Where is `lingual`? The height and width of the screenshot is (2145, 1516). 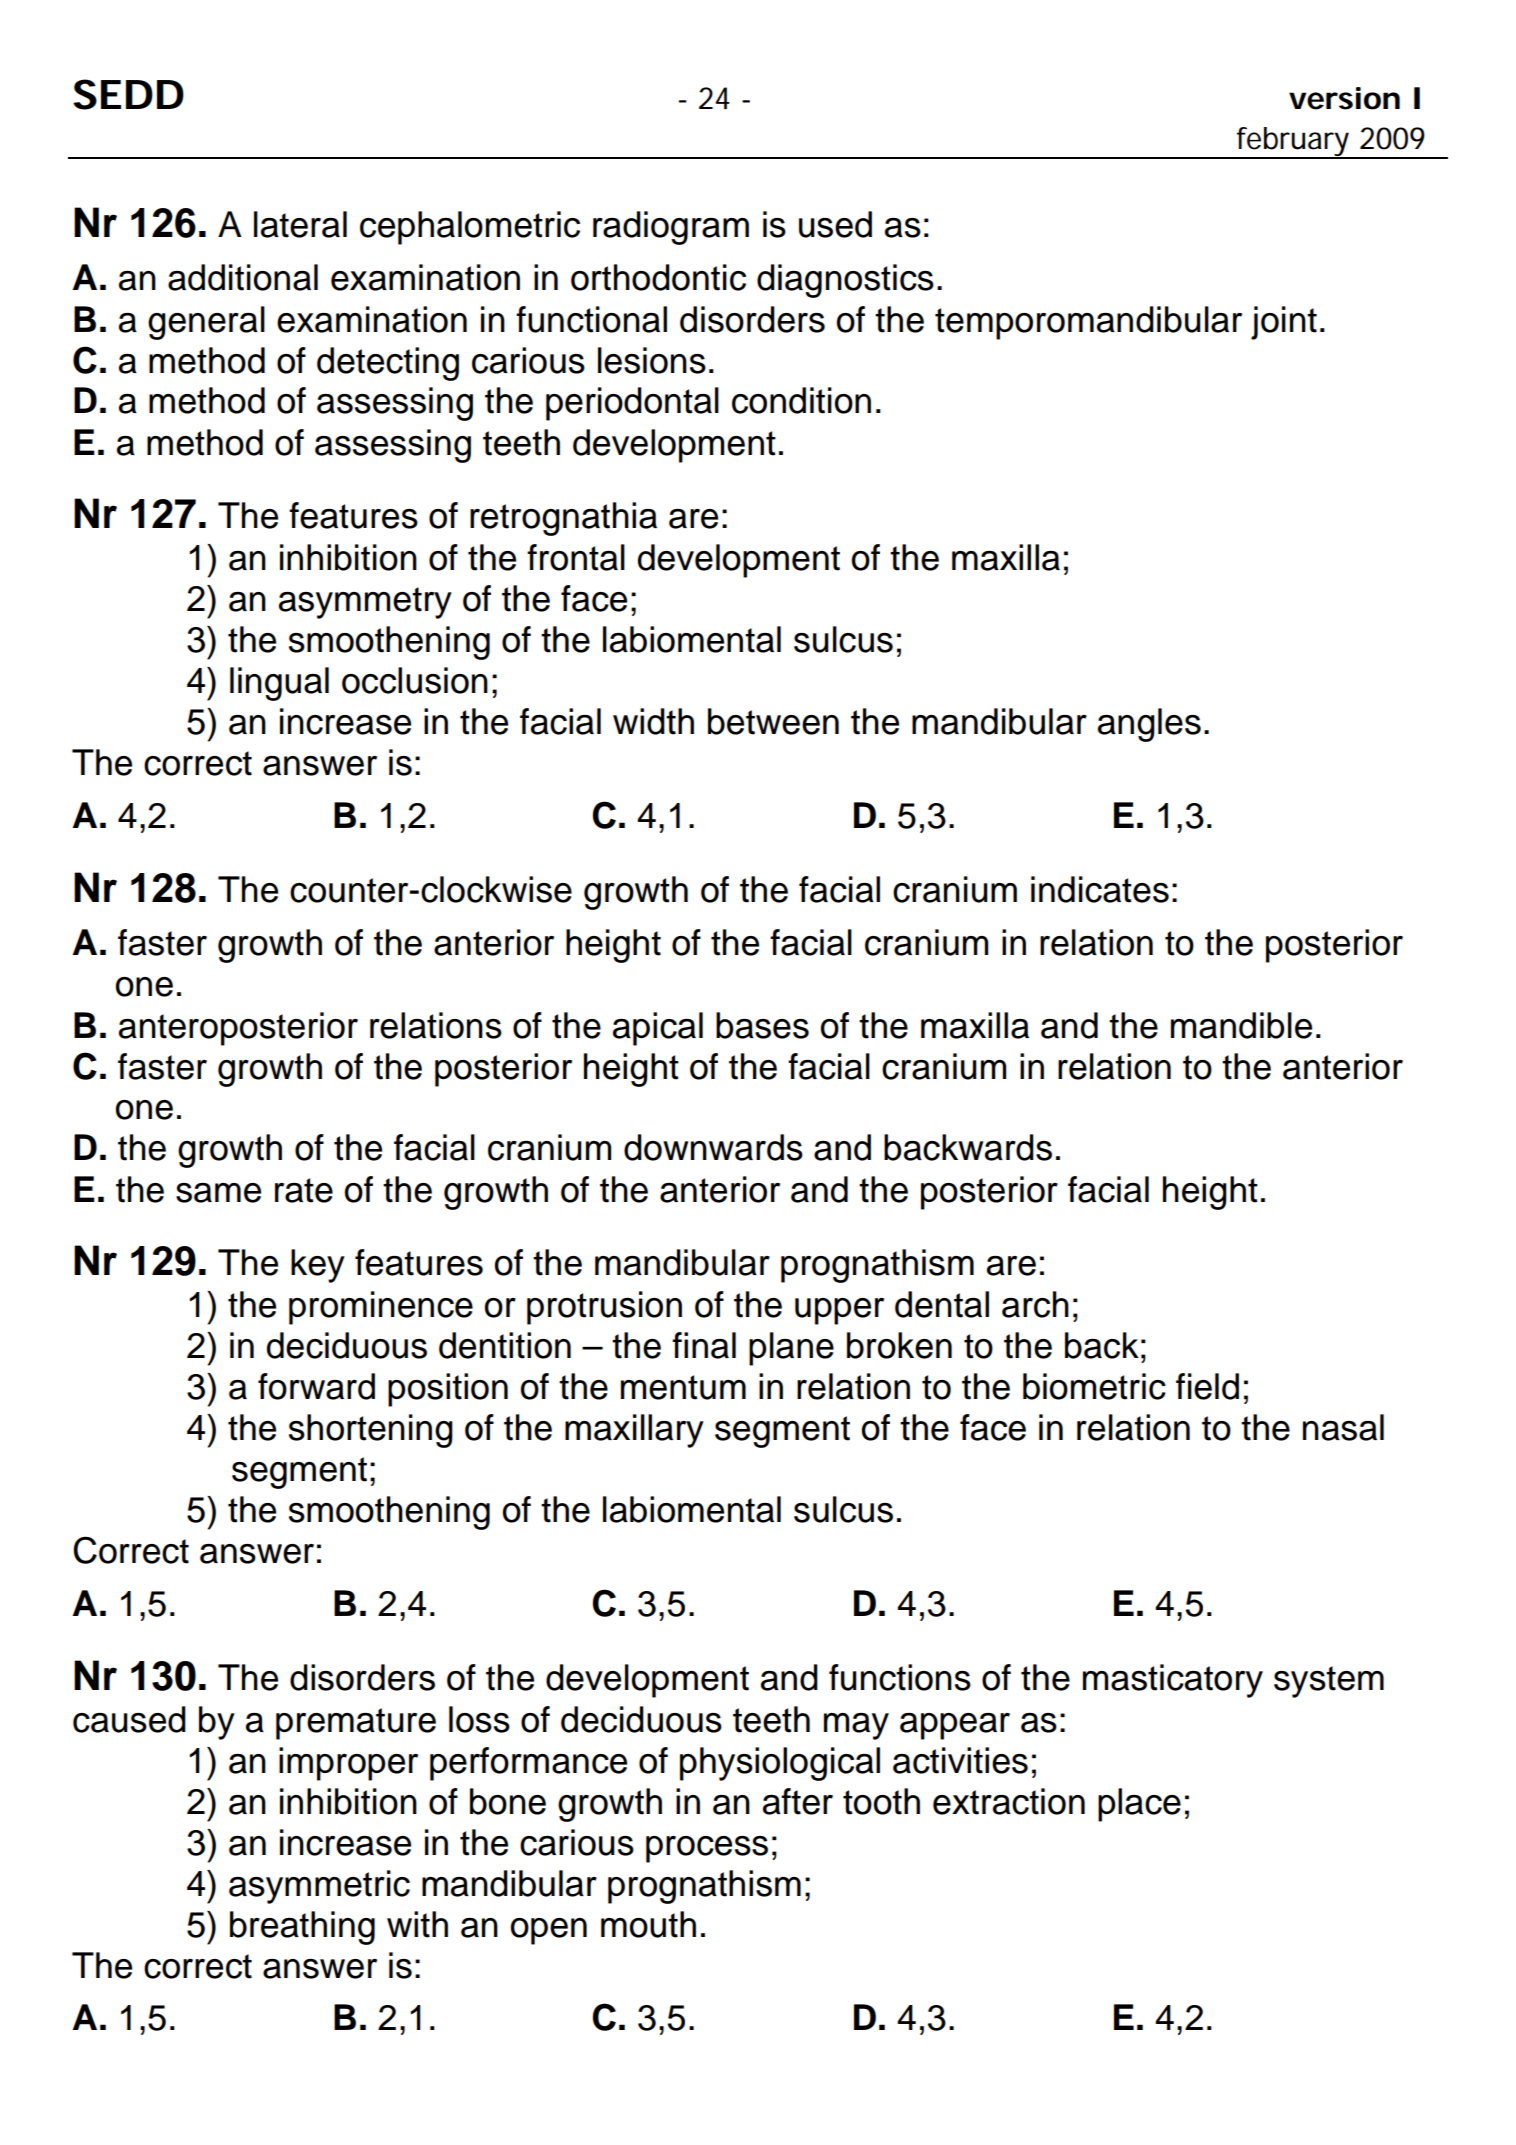 lingual is located at coordinates (279, 684).
